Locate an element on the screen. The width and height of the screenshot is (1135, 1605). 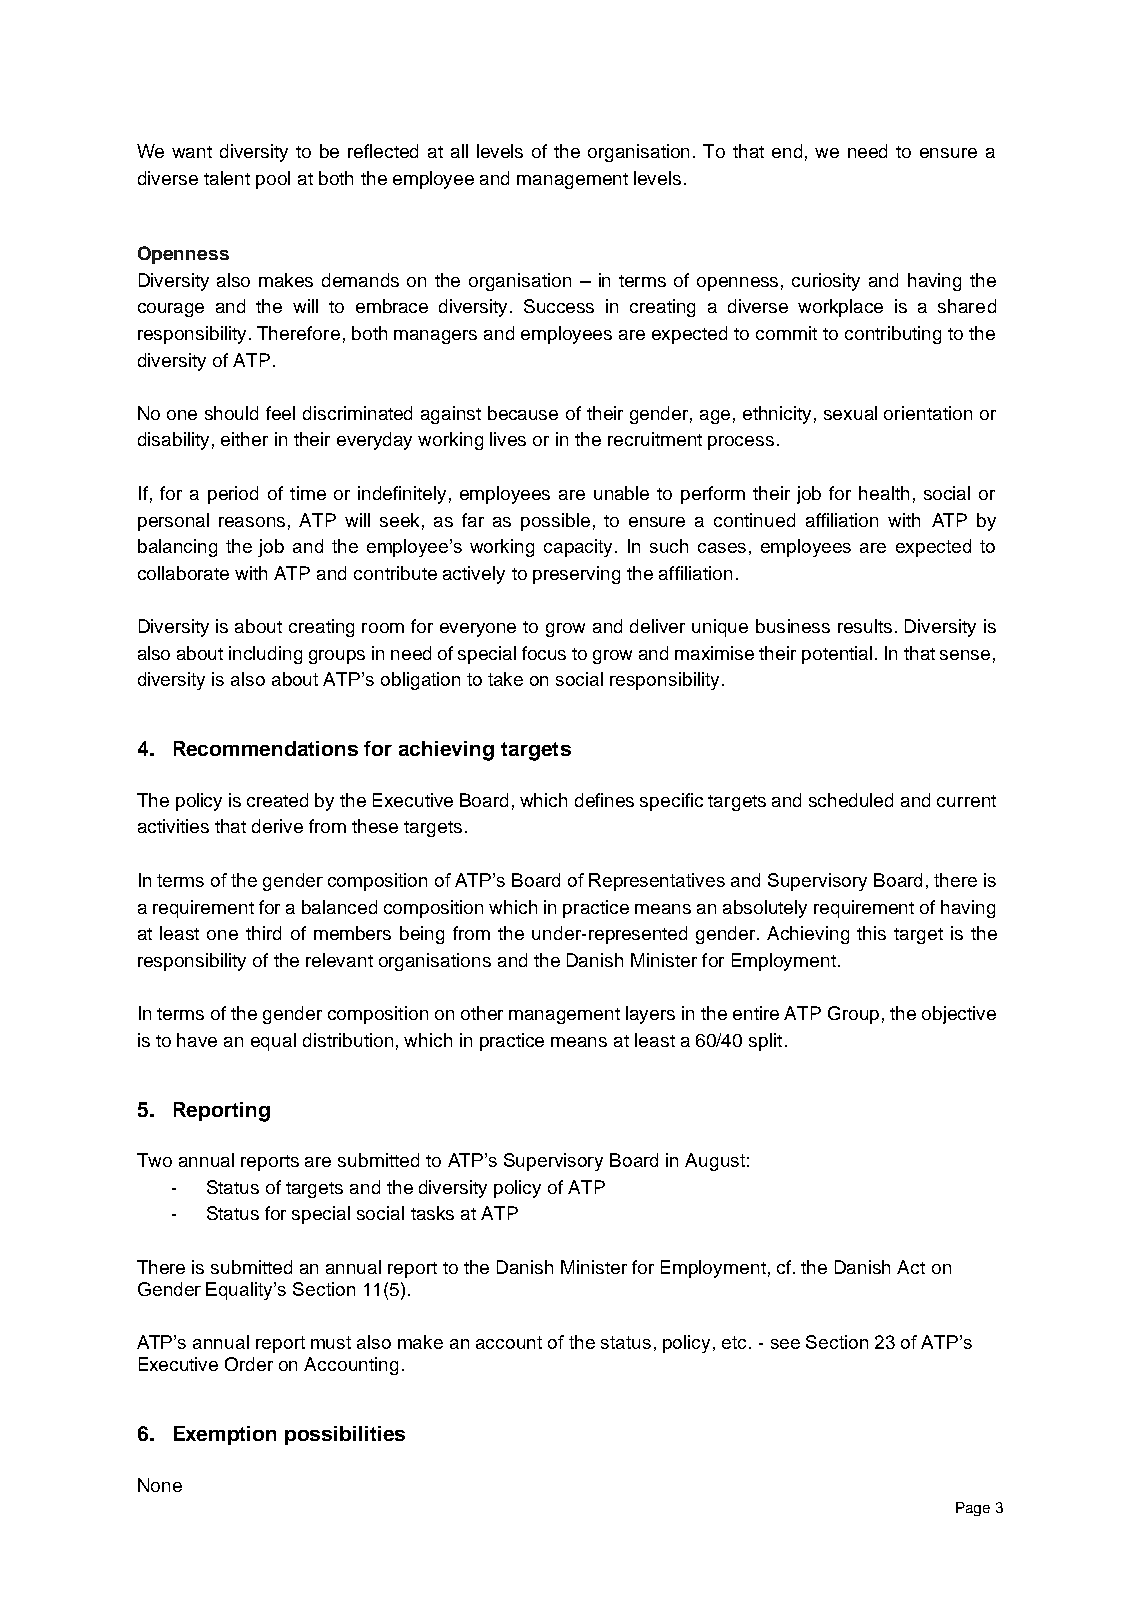
scheduled is located at coordinates (851, 800).
